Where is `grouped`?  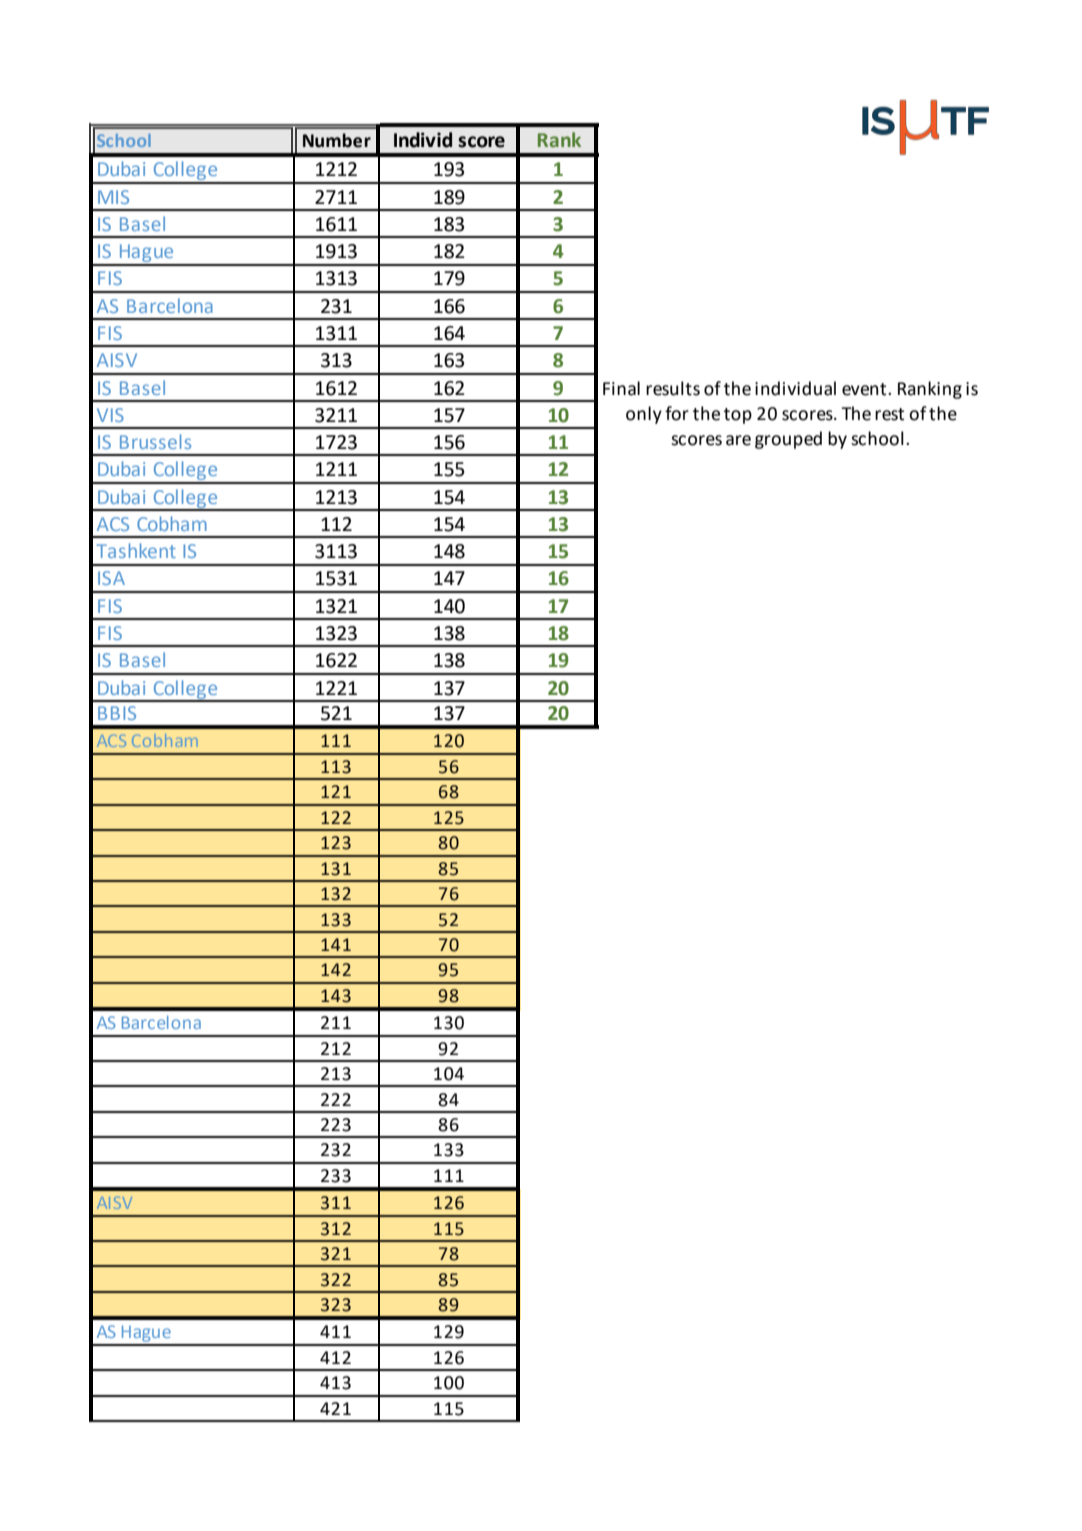
grouped is located at coordinates (788, 440).
